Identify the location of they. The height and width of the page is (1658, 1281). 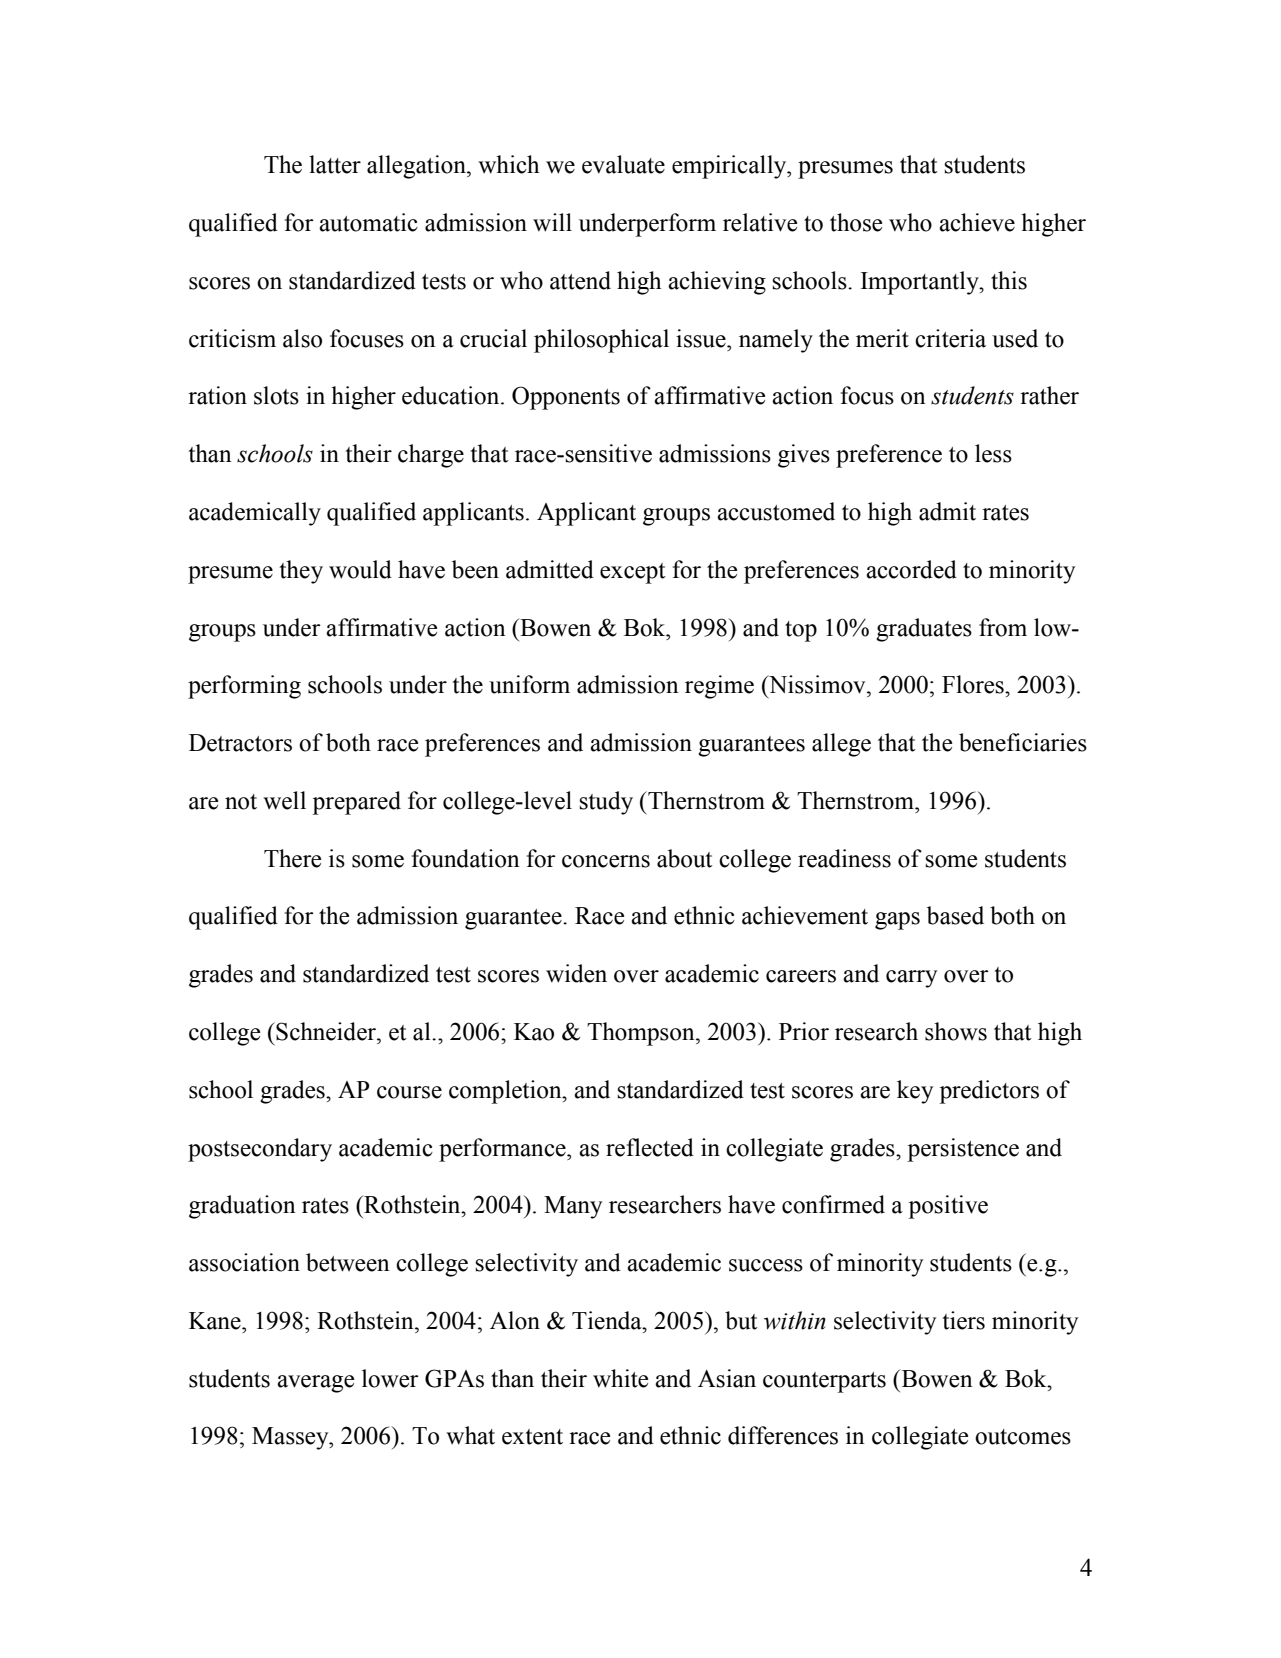
(301, 572).
